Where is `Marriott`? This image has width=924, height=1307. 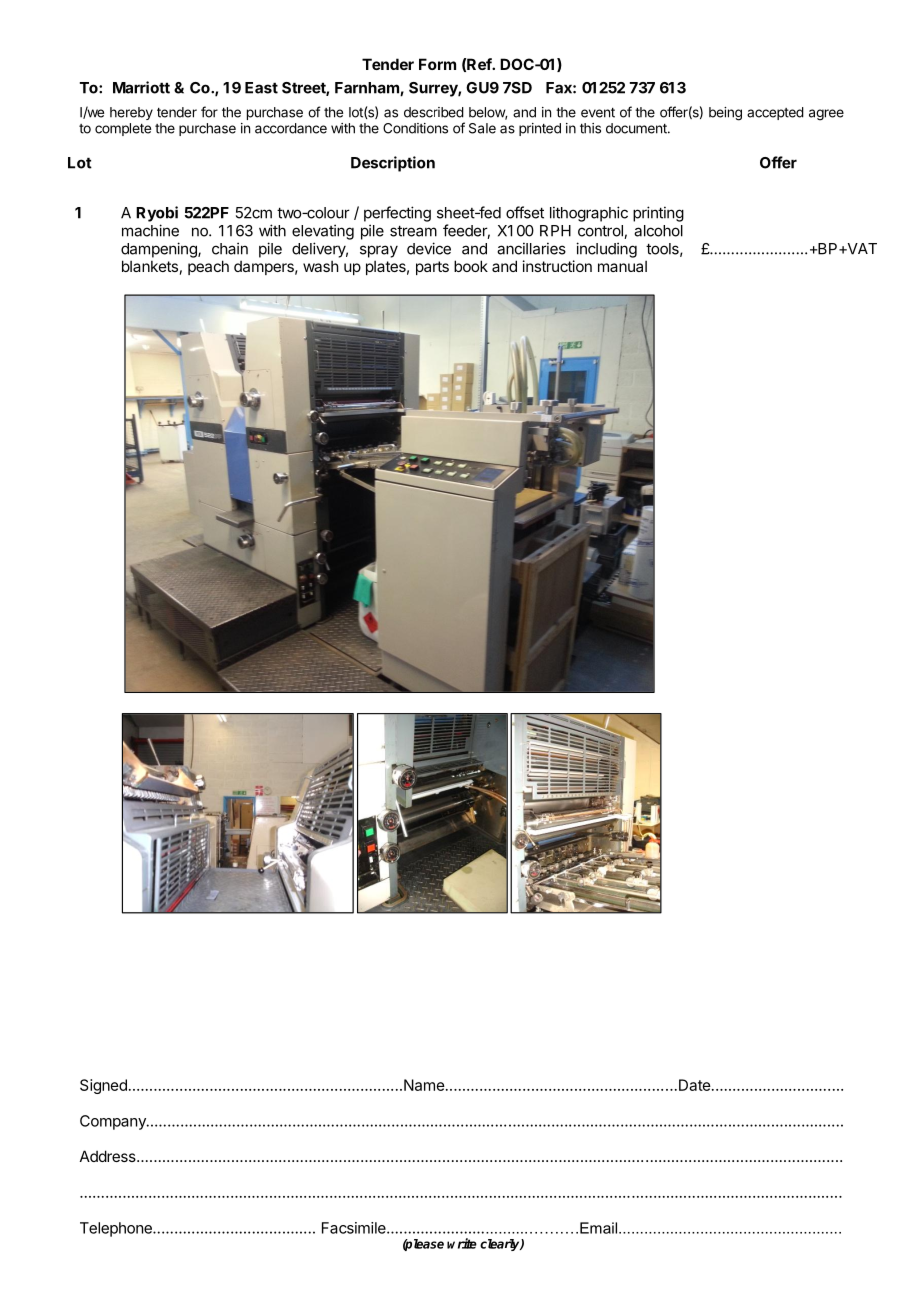 Marriott is located at coordinates (141, 87).
